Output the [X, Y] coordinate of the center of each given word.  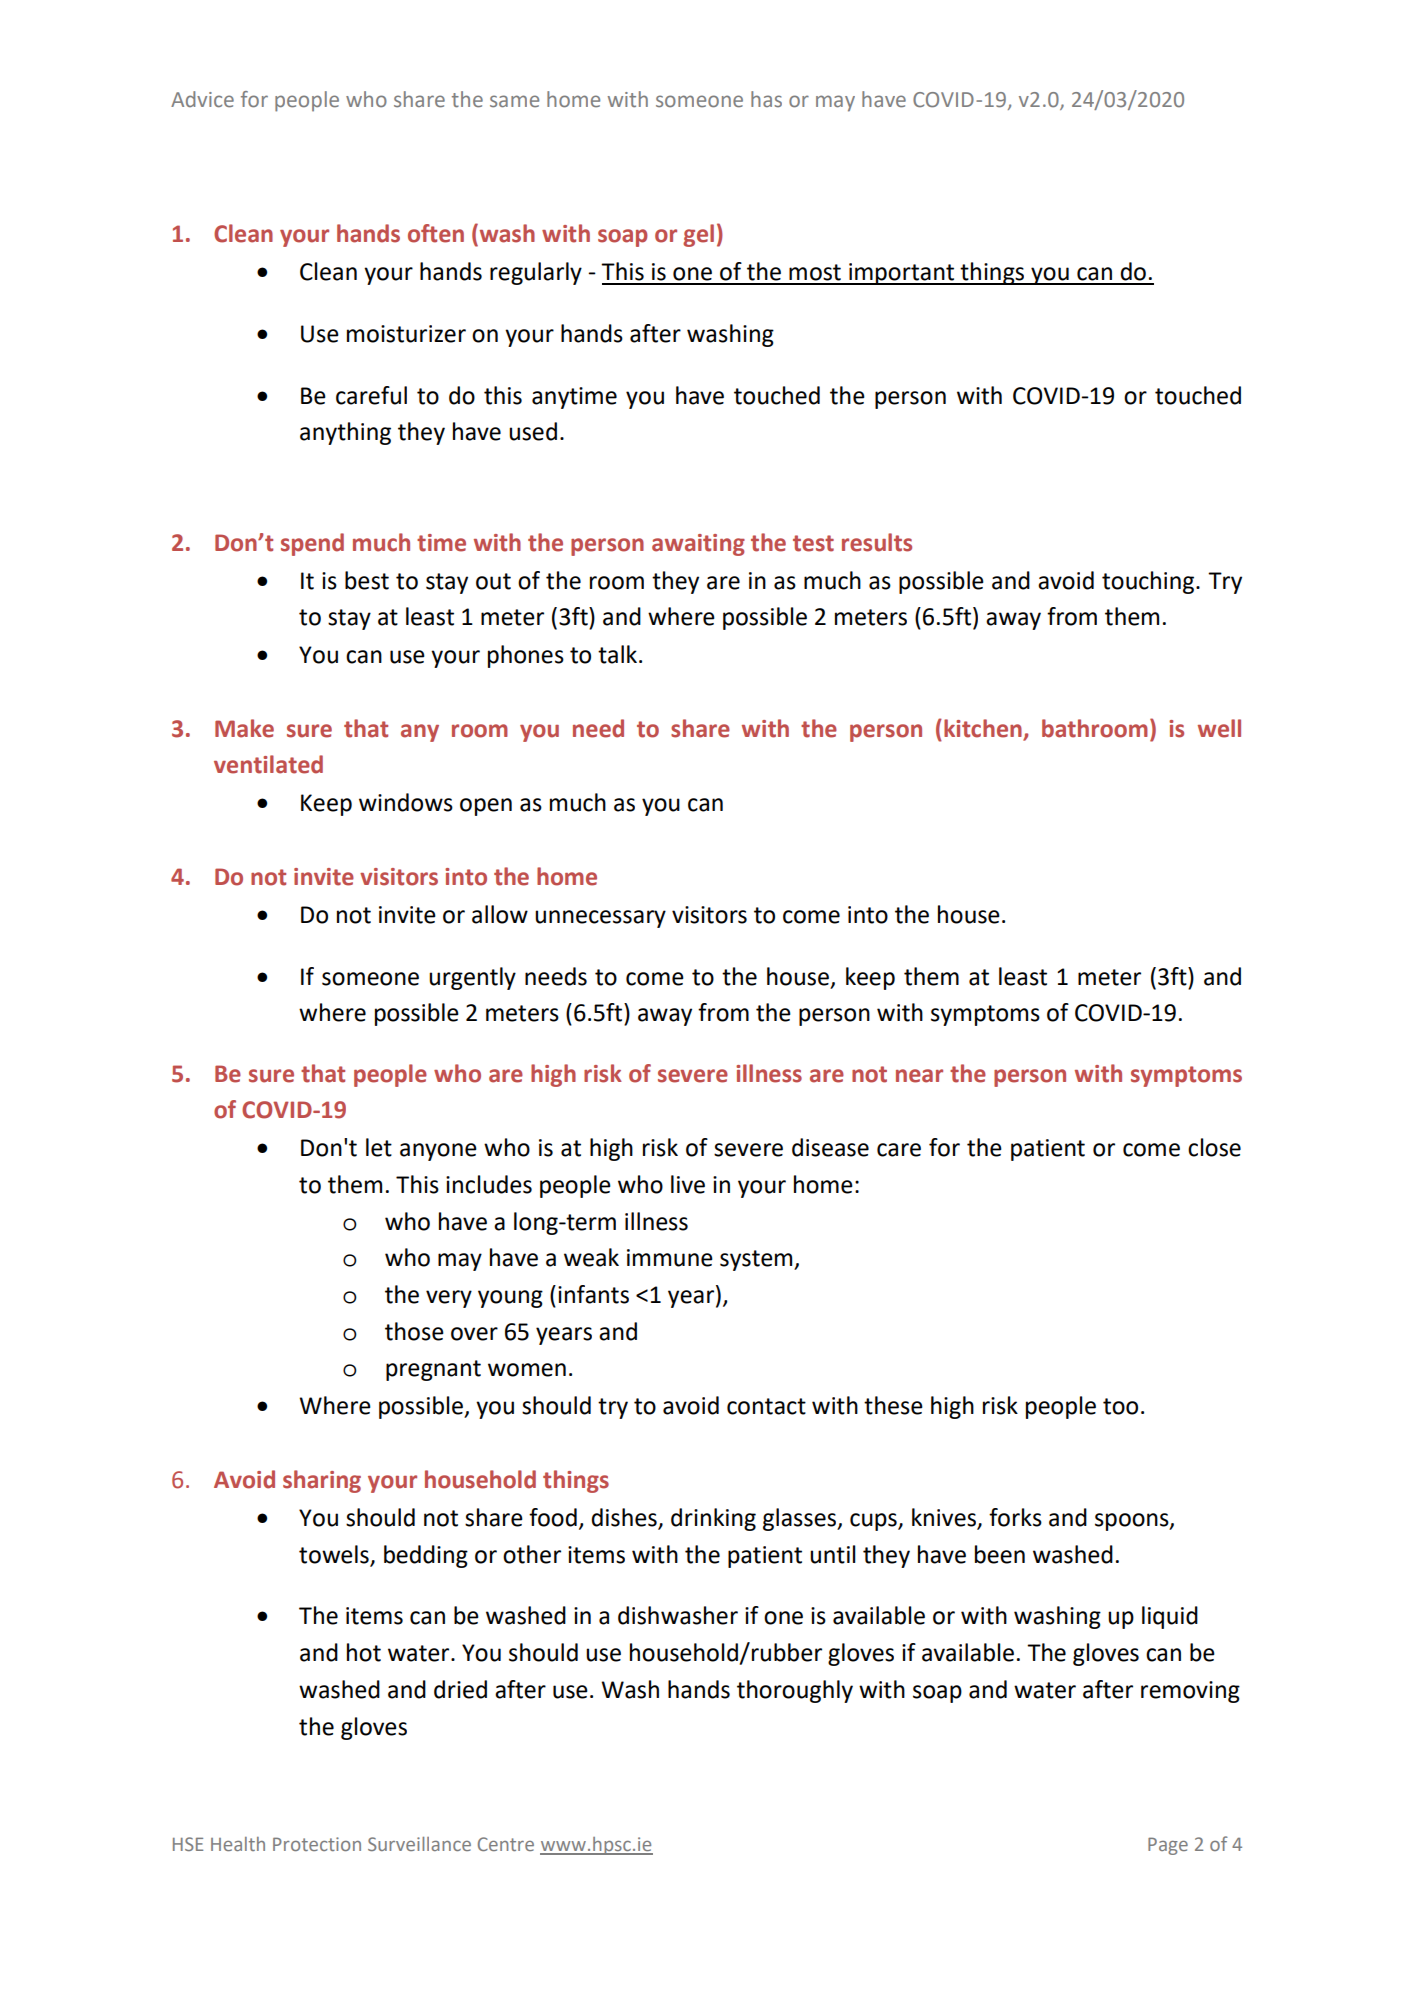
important [901, 274]
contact [766, 1406]
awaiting [698, 545]
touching [1149, 582]
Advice [202, 99]
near [919, 1076]
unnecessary [600, 919]
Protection [317, 1844]
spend [312, 544]
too [1120, 1406]
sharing [322, 1481]
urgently [472, 978]
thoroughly [795, 1691]
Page [1168, 1846]
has [766, 99]
